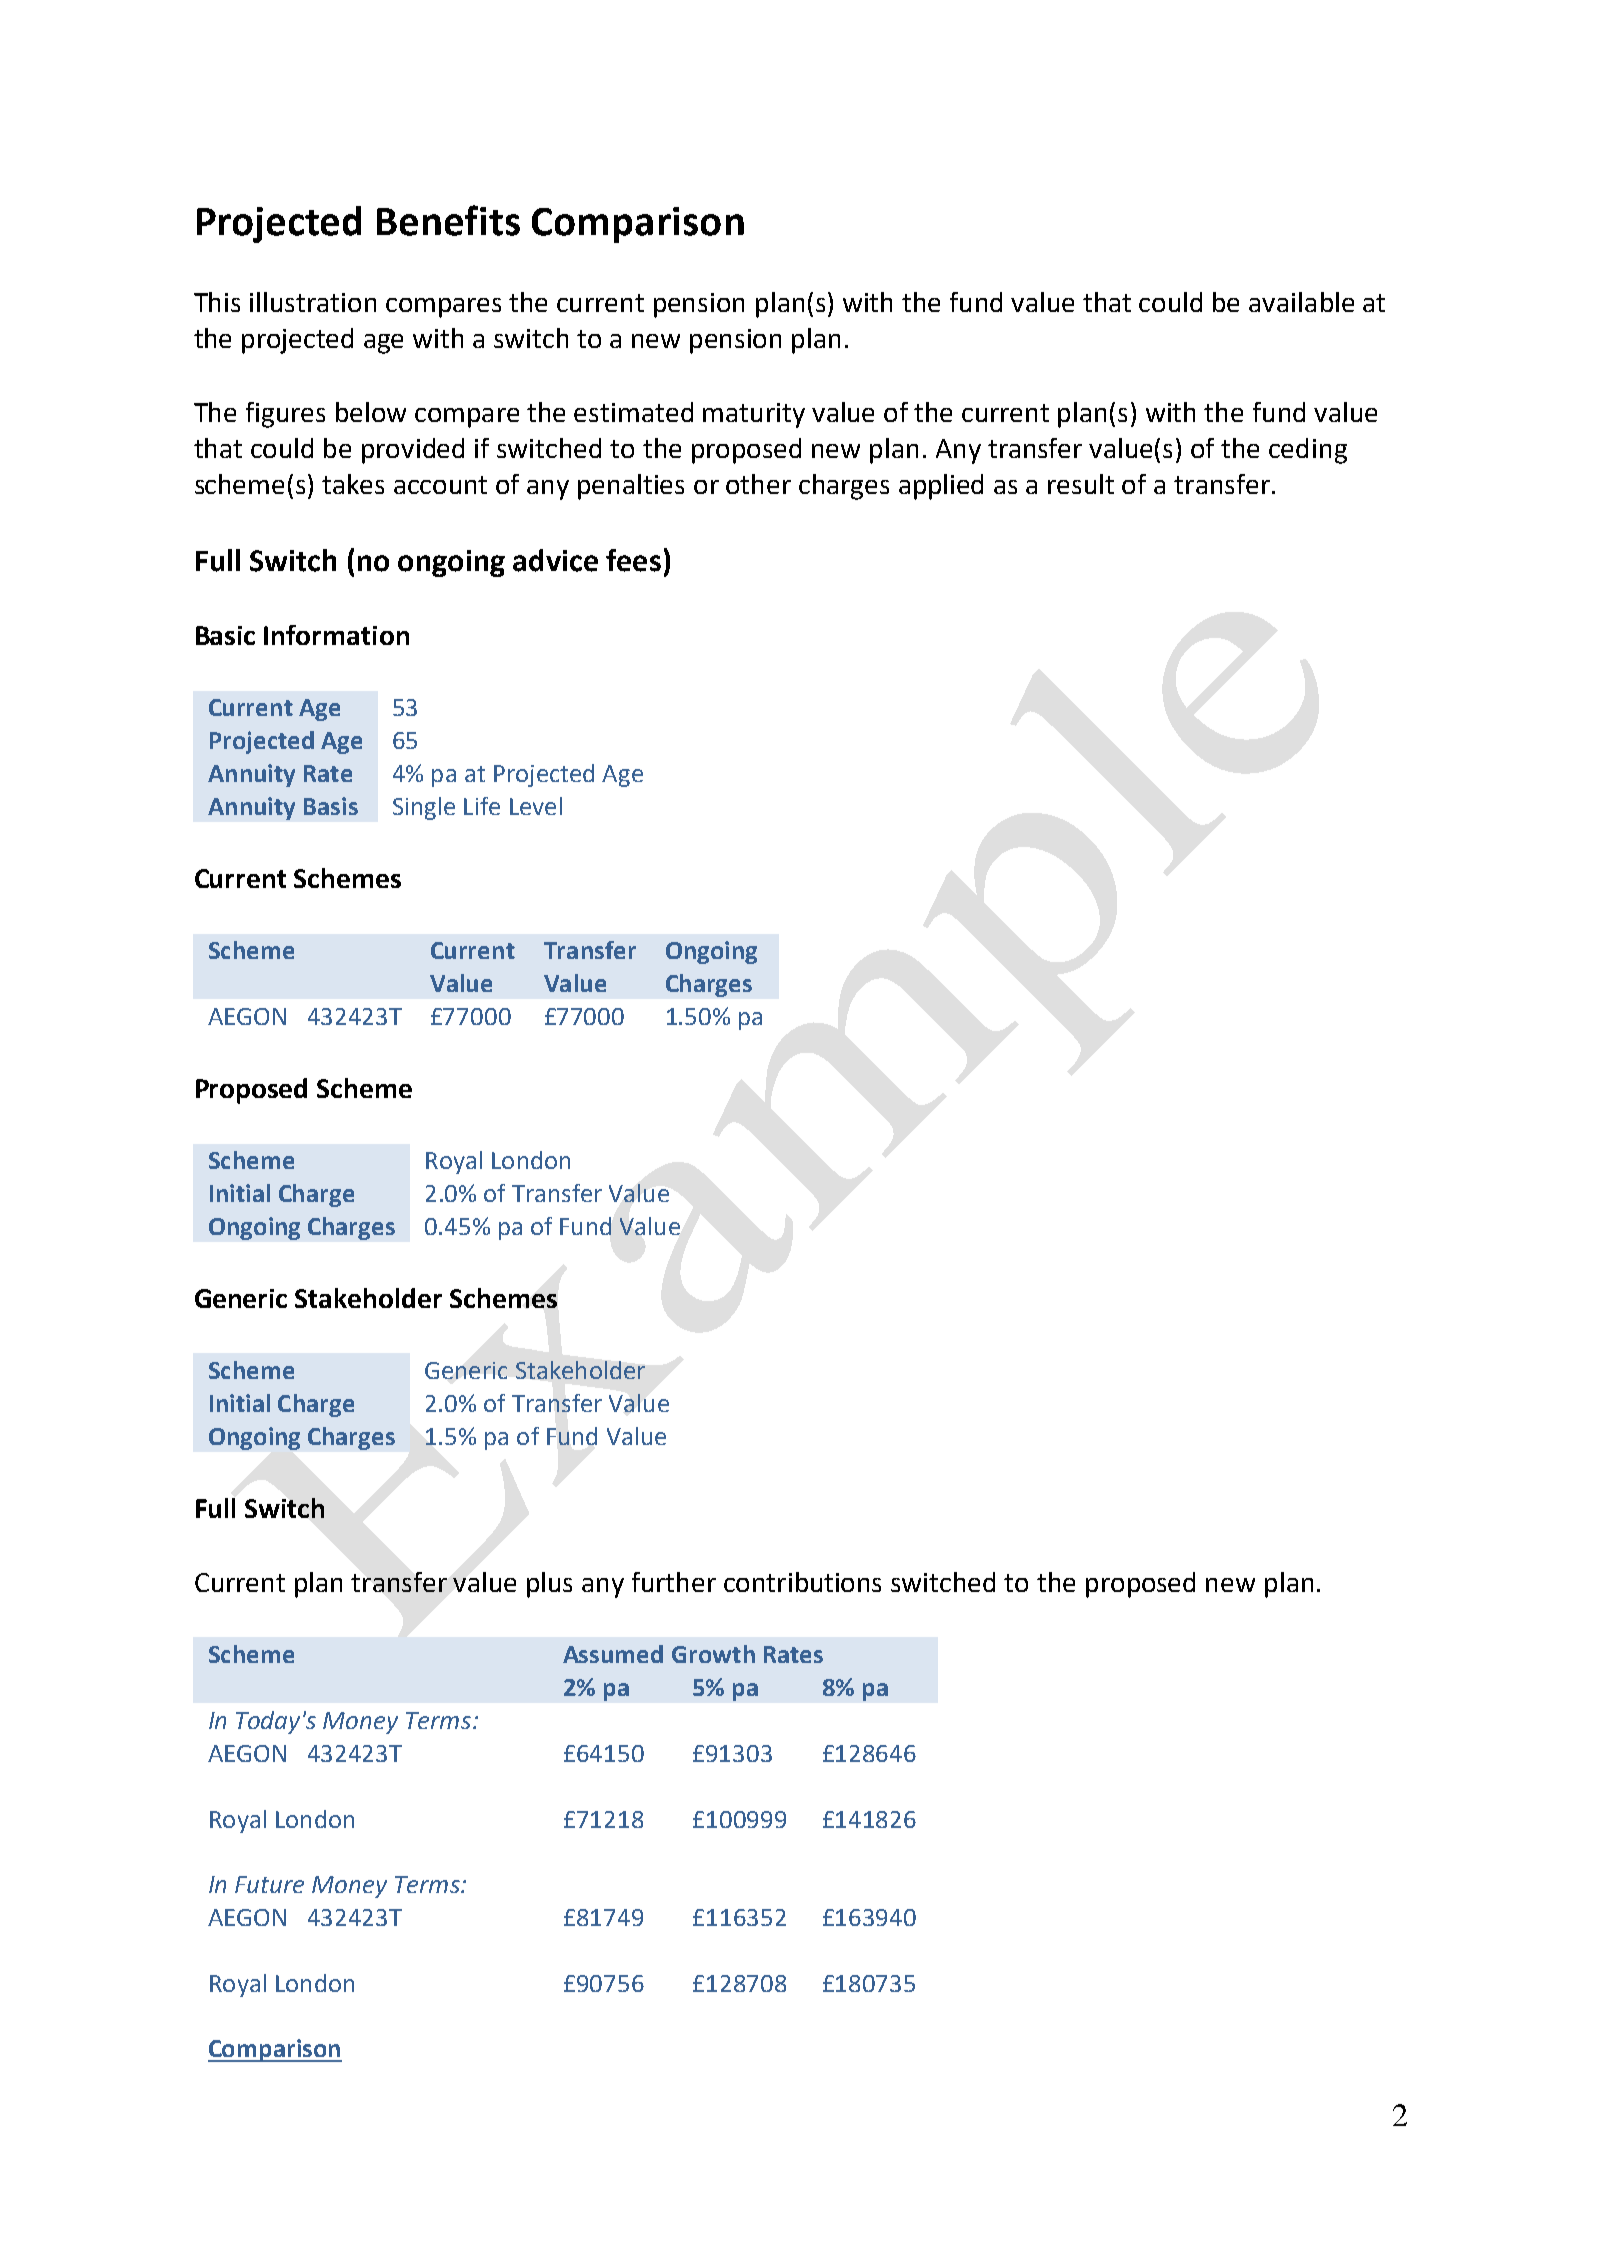 The width and height of the screenshot is (1601, 2265). I want to click on Future, so click(269, 1884).
